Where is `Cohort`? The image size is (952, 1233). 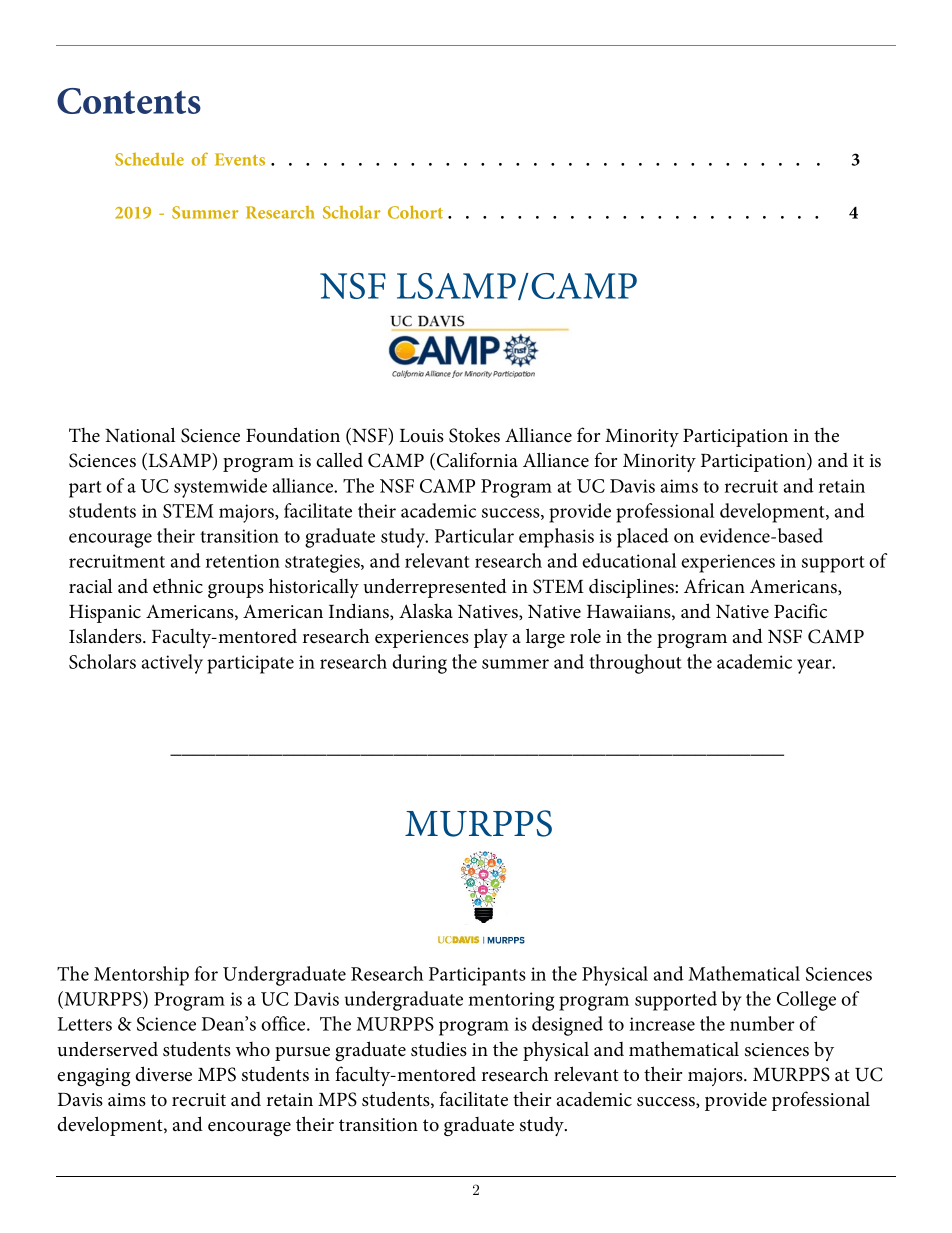 Cohort is located at coordinates (415, 212).
